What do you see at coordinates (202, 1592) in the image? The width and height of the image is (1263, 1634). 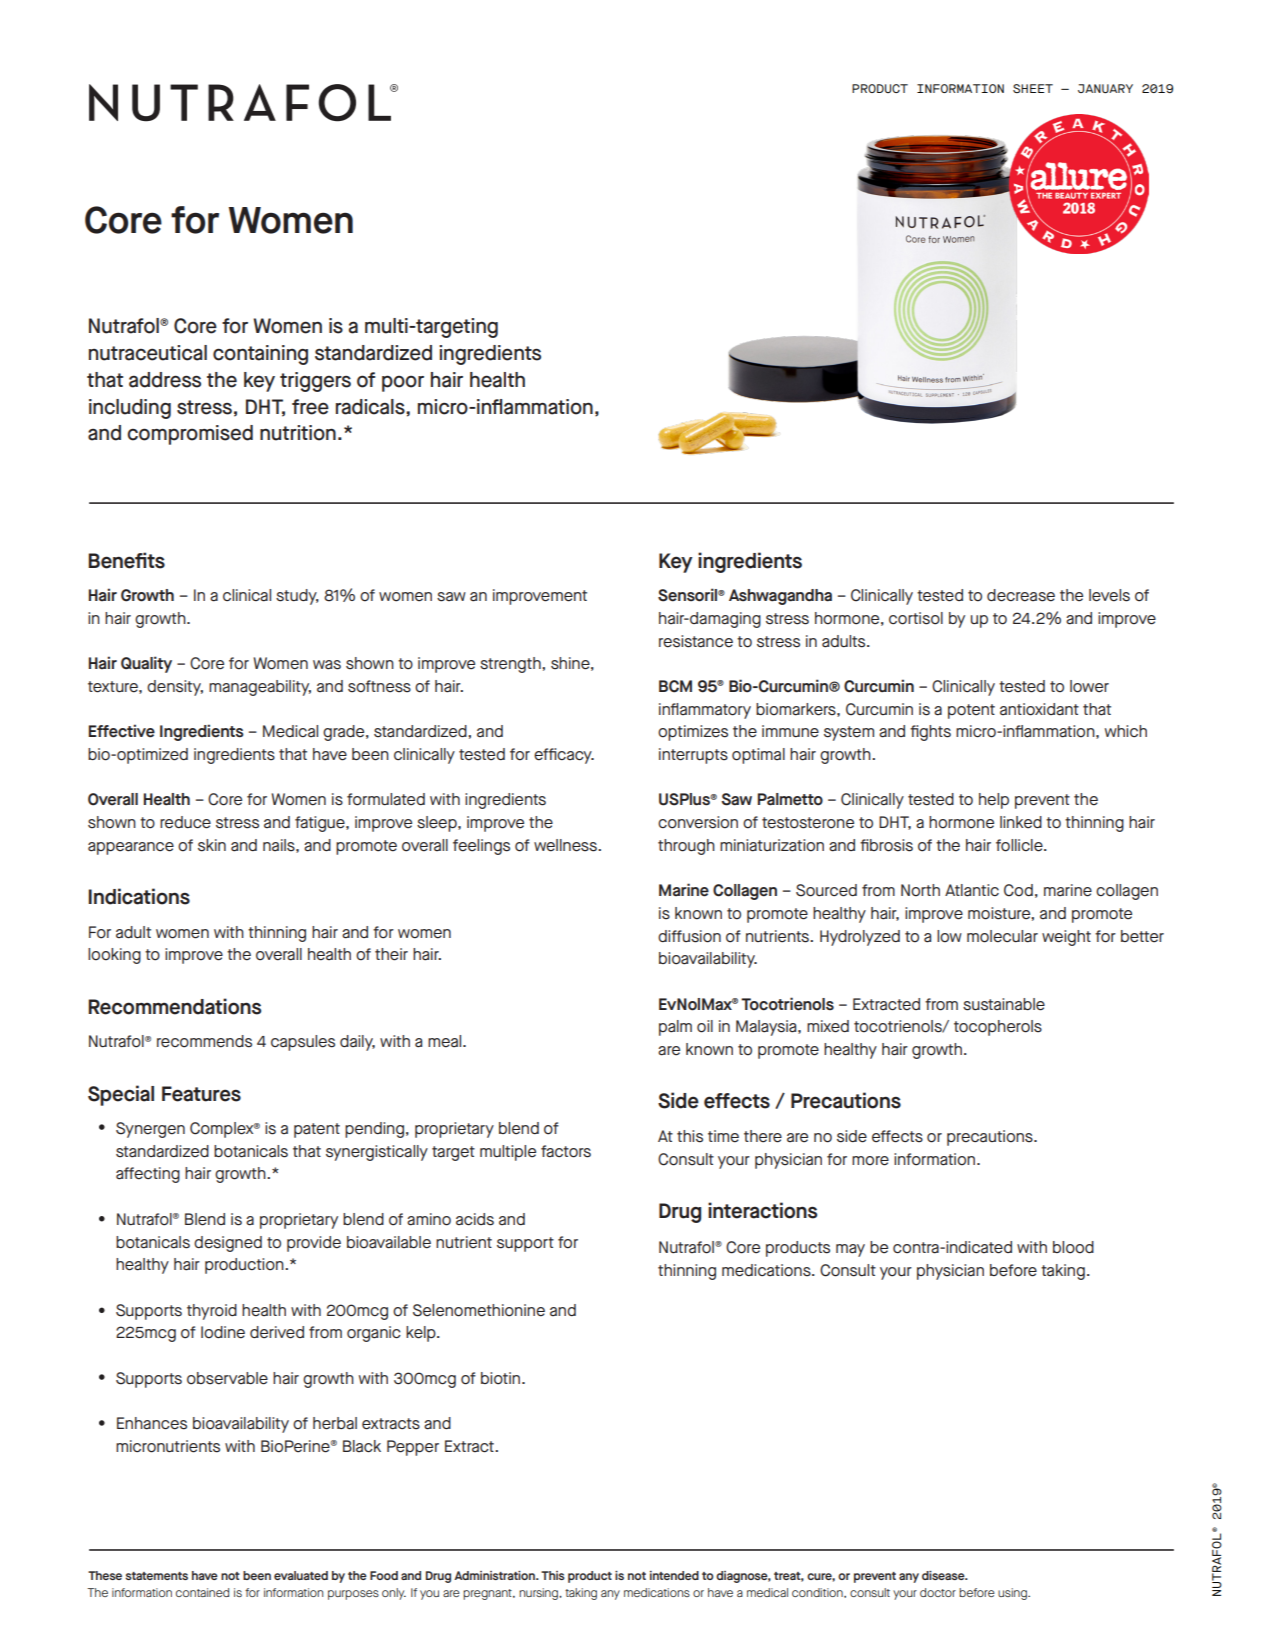 I see `contained` at bounding box center [202, 1592].
